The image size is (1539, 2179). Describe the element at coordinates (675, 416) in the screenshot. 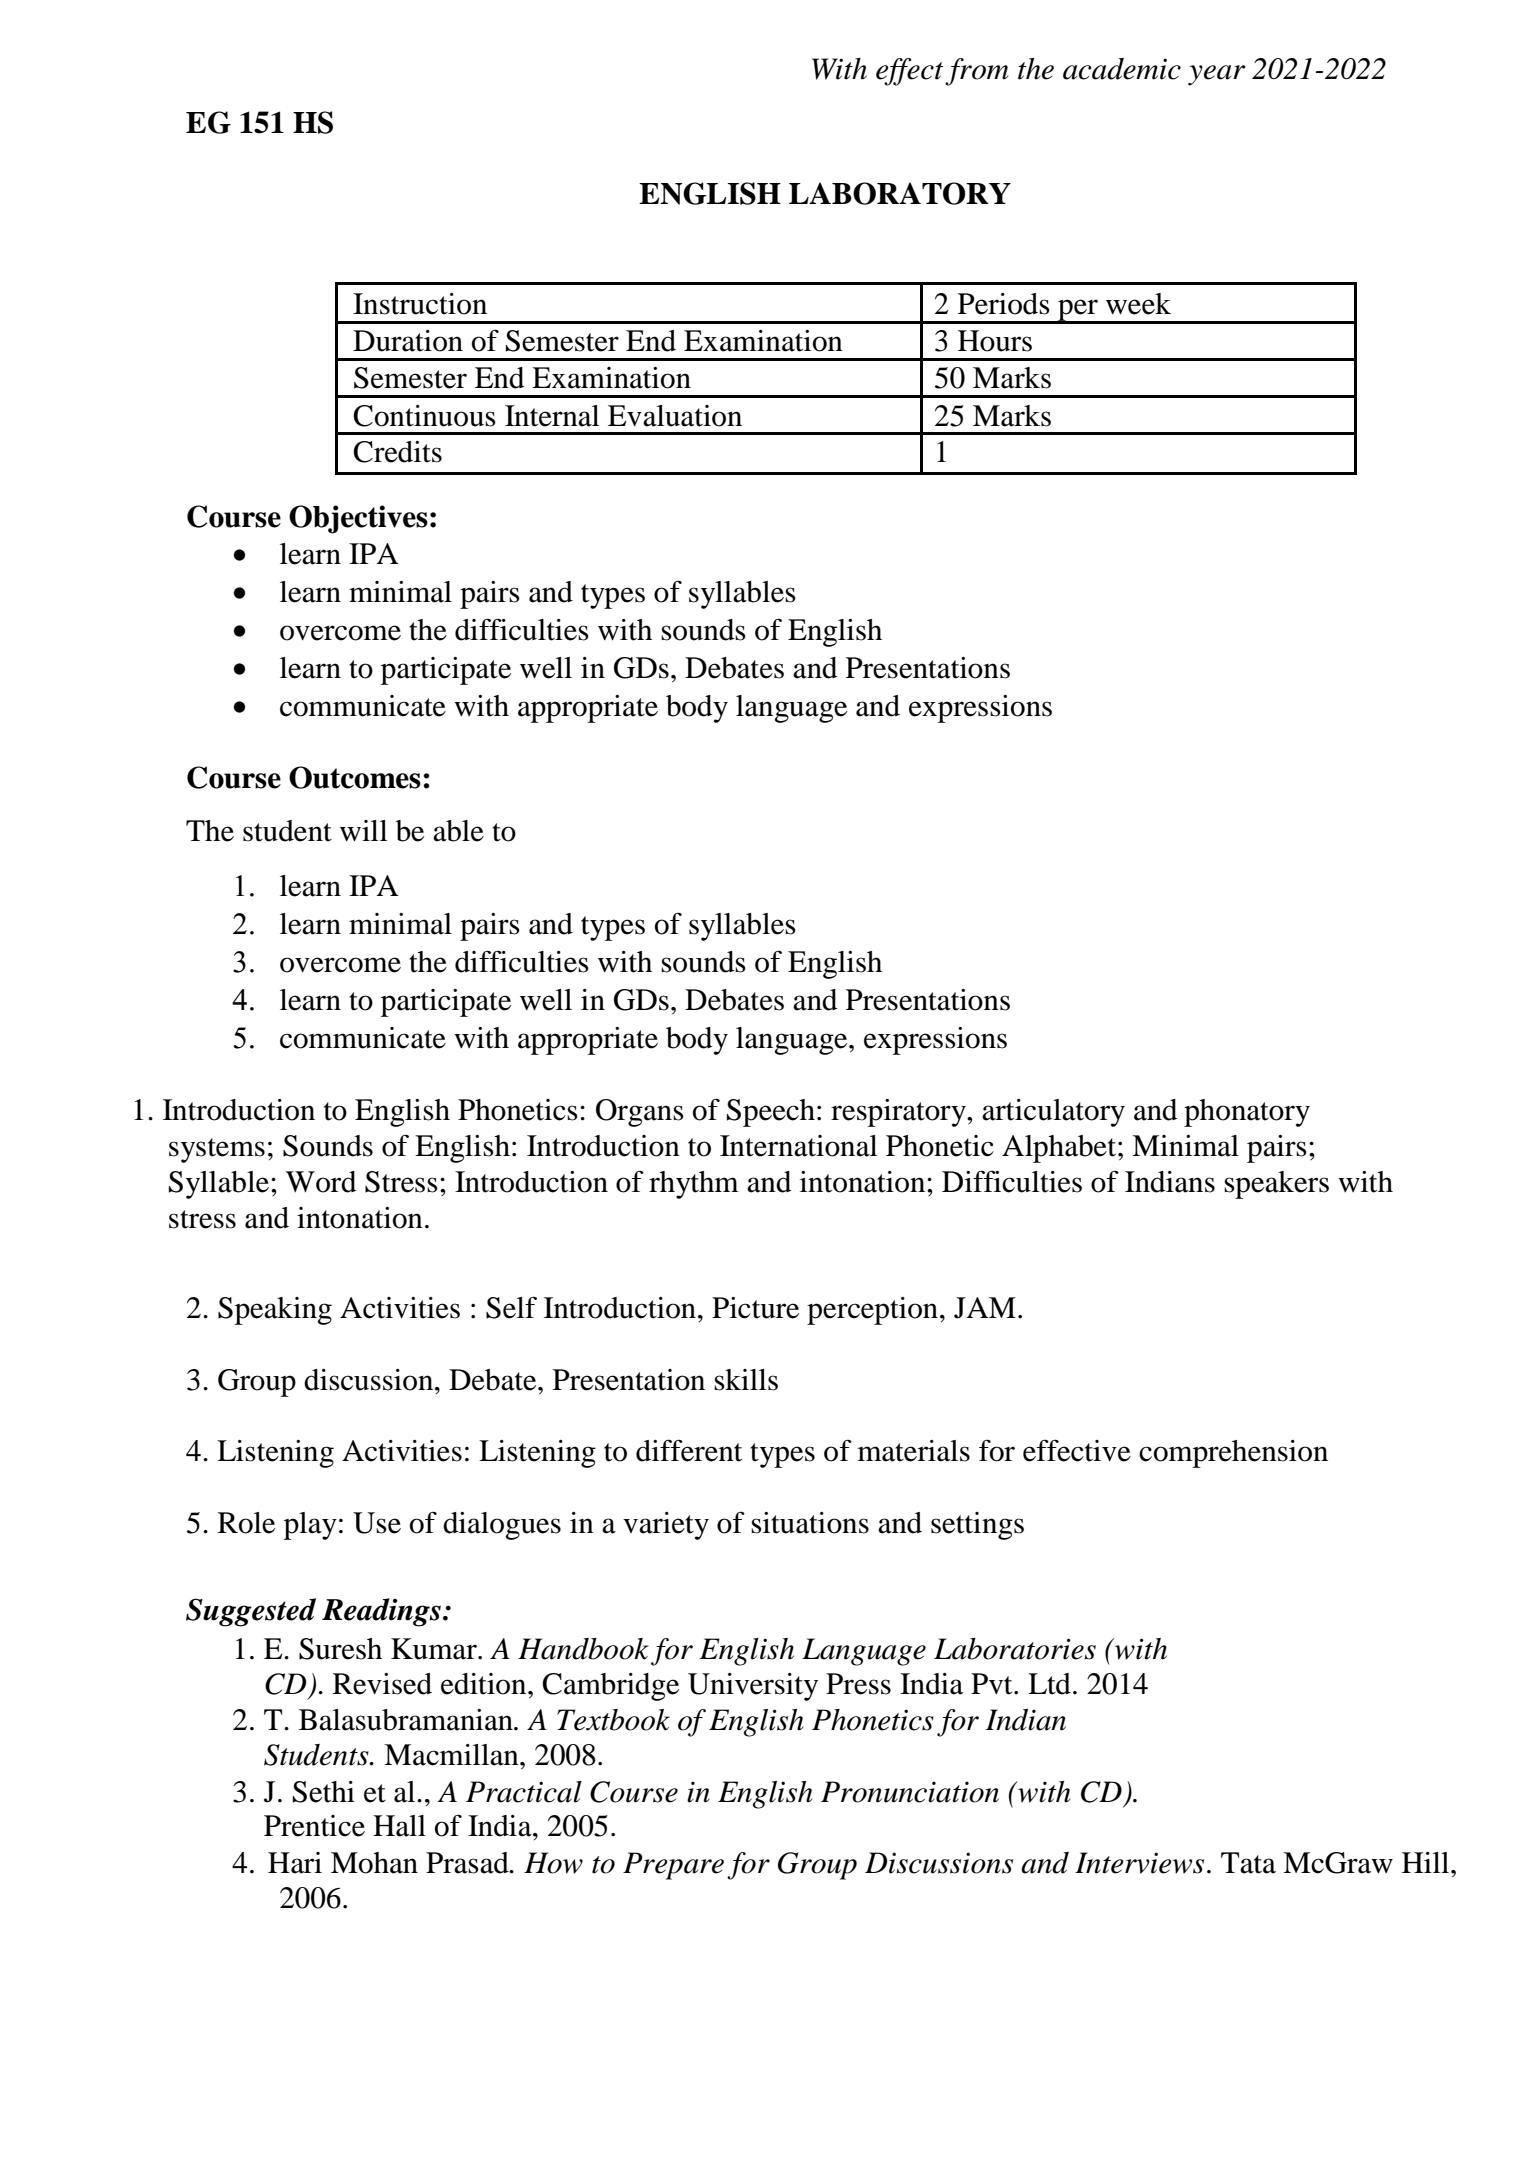

I see `Evaluation` at that location.
